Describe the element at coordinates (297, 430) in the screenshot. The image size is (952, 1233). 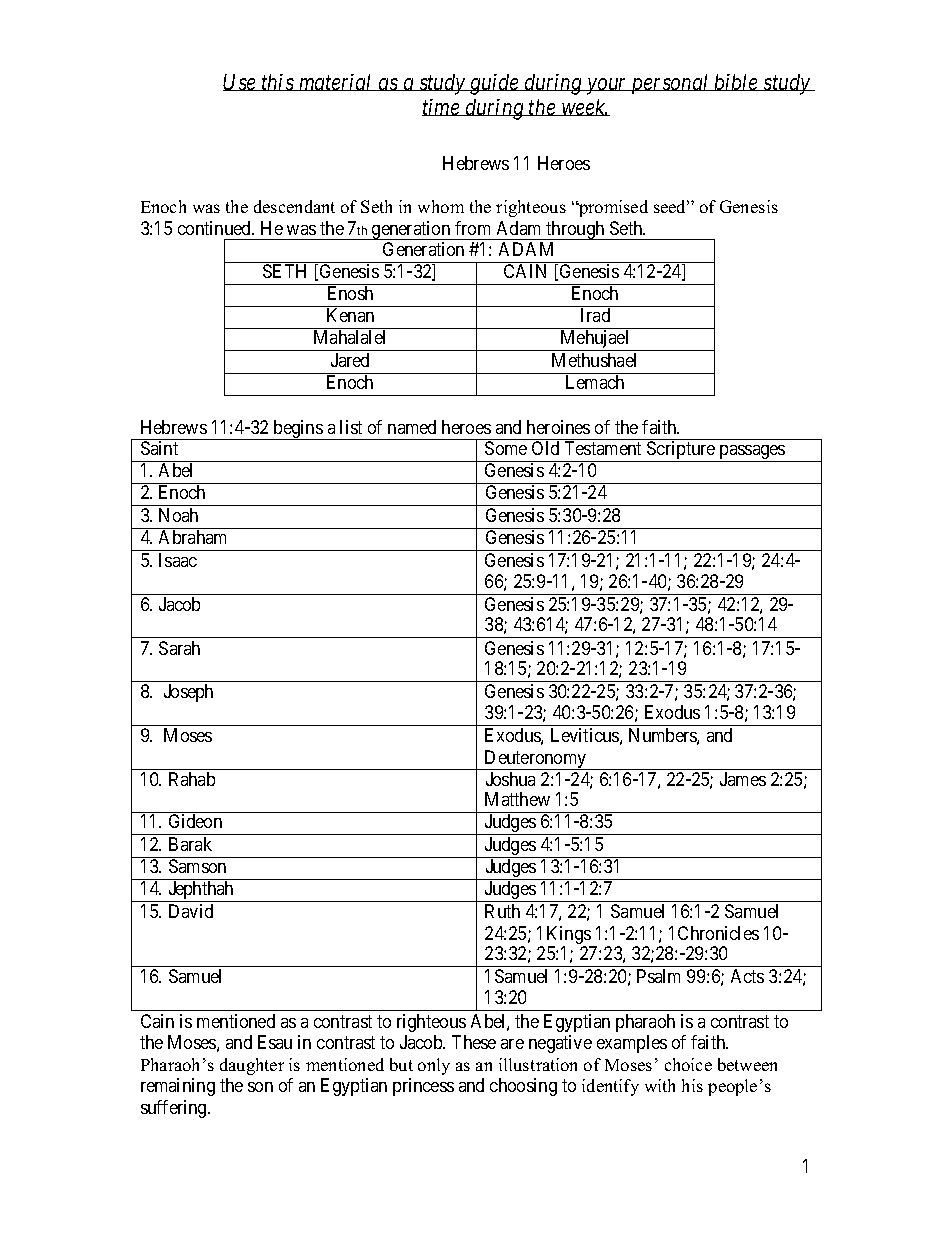
I see `begins` at that location.
